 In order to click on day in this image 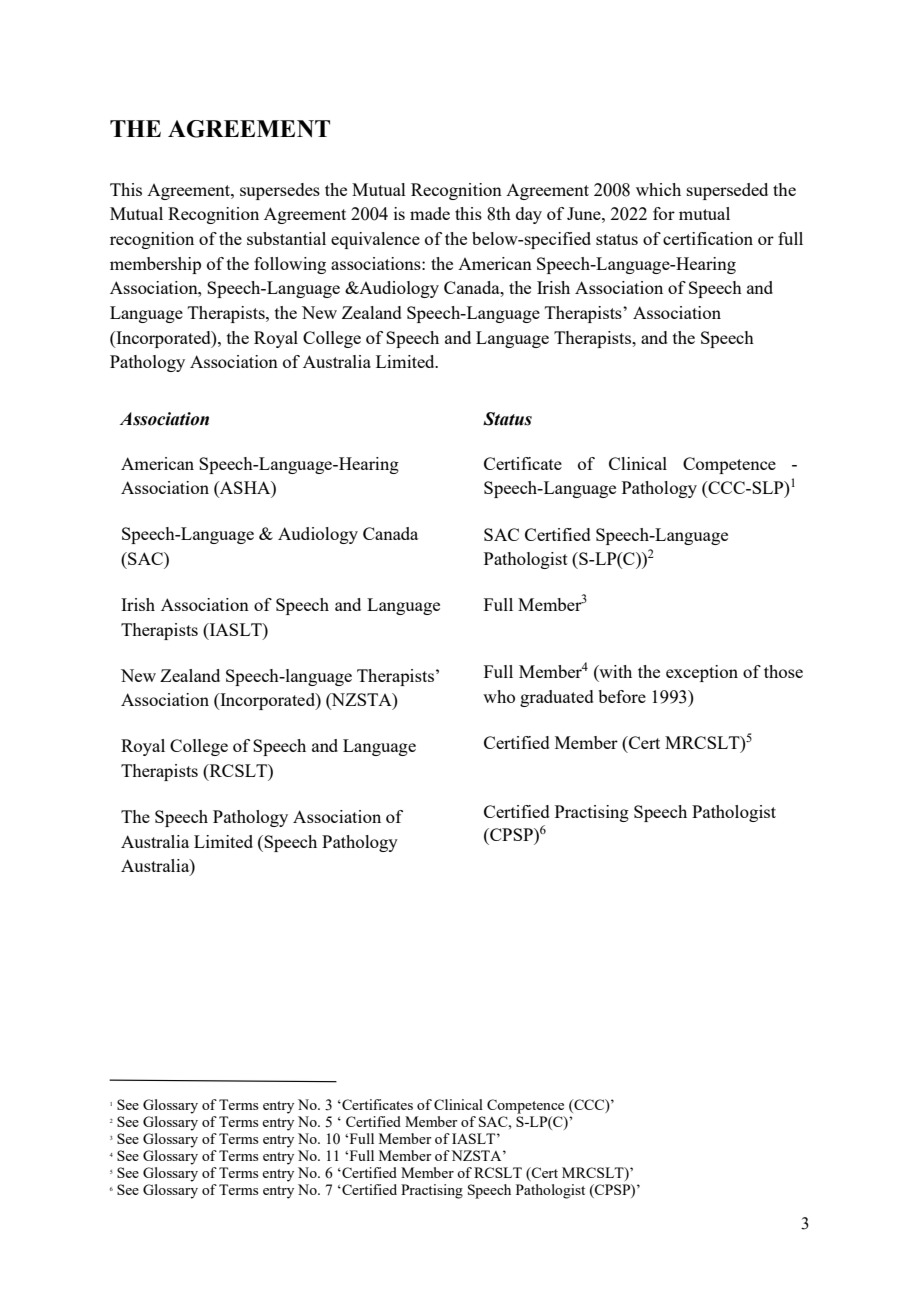, I will do `click(529, 215)`.
